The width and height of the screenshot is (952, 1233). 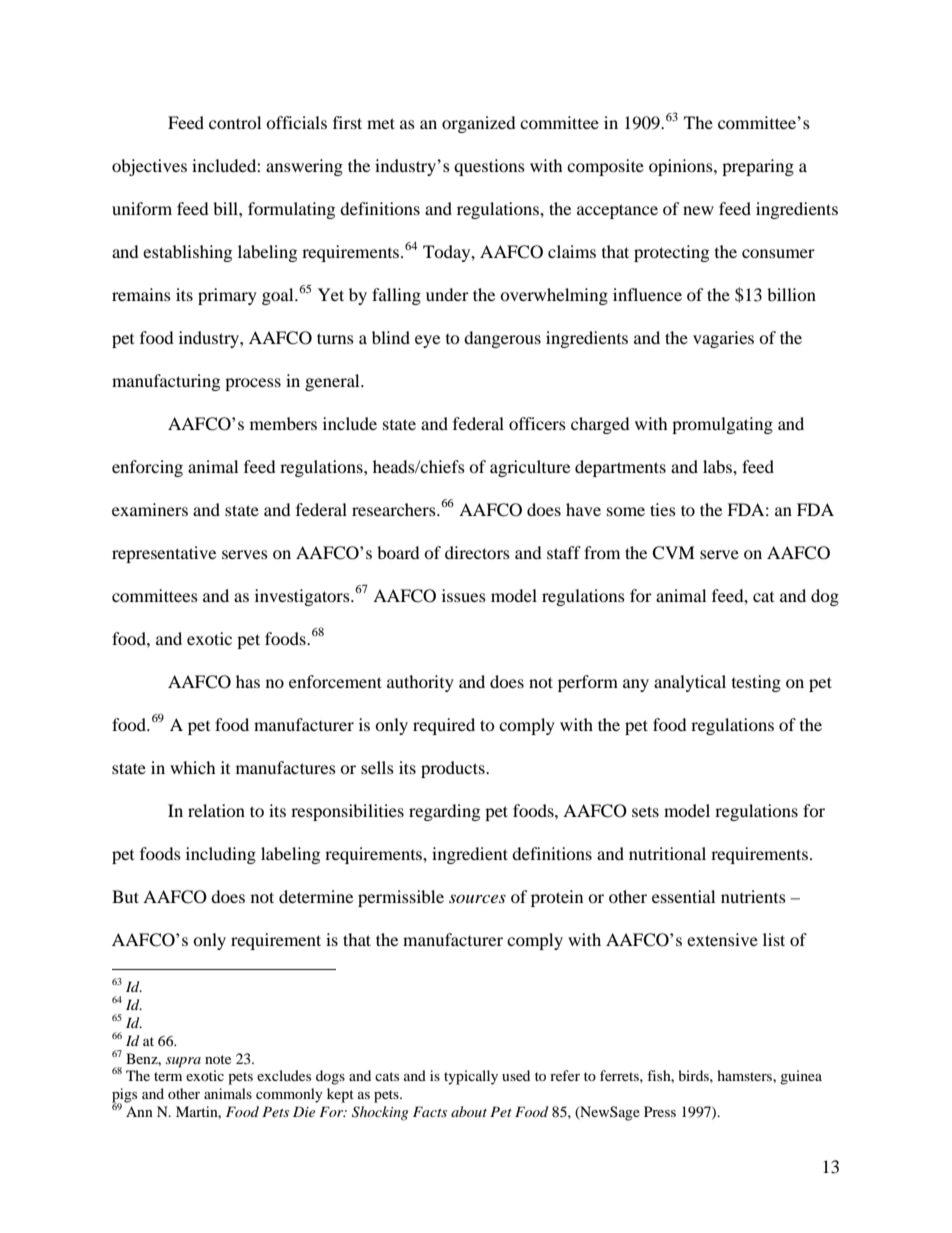 I want to click on typically, so click(x=471, y=1077).
